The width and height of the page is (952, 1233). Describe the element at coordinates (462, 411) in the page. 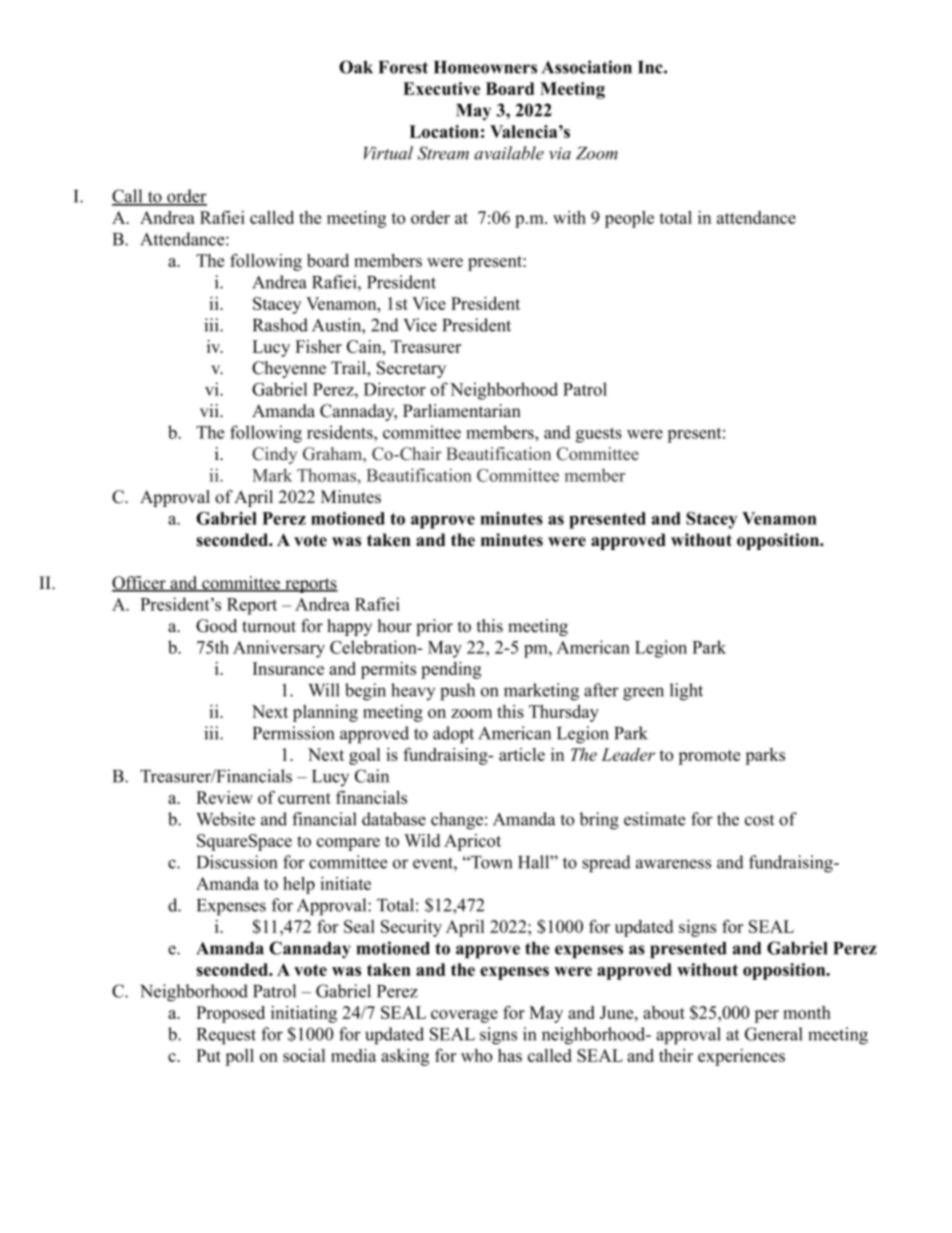

I see `Parliamentarian` at that location.
